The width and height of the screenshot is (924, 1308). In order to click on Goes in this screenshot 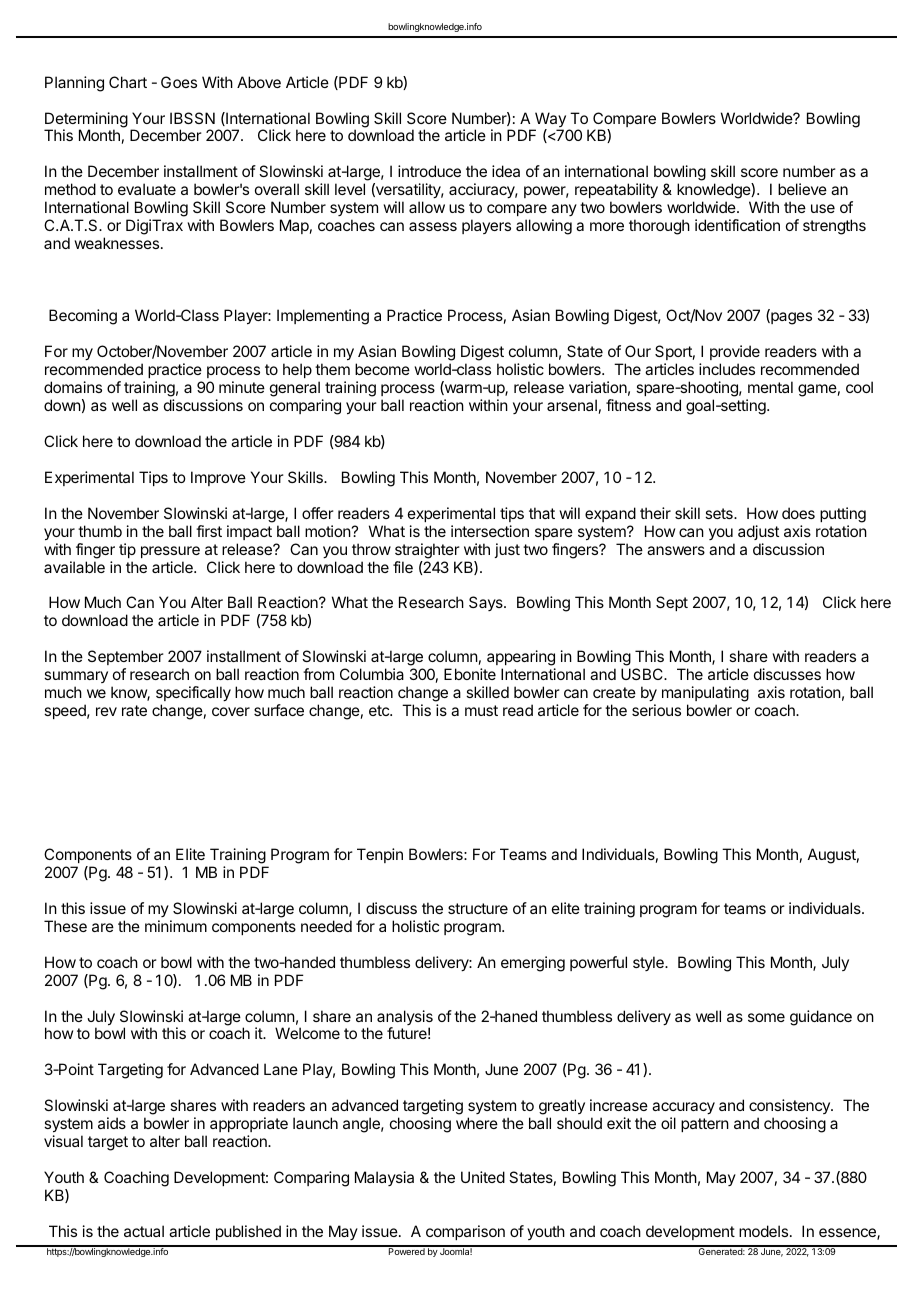, I will do `click(179, 82)`.
